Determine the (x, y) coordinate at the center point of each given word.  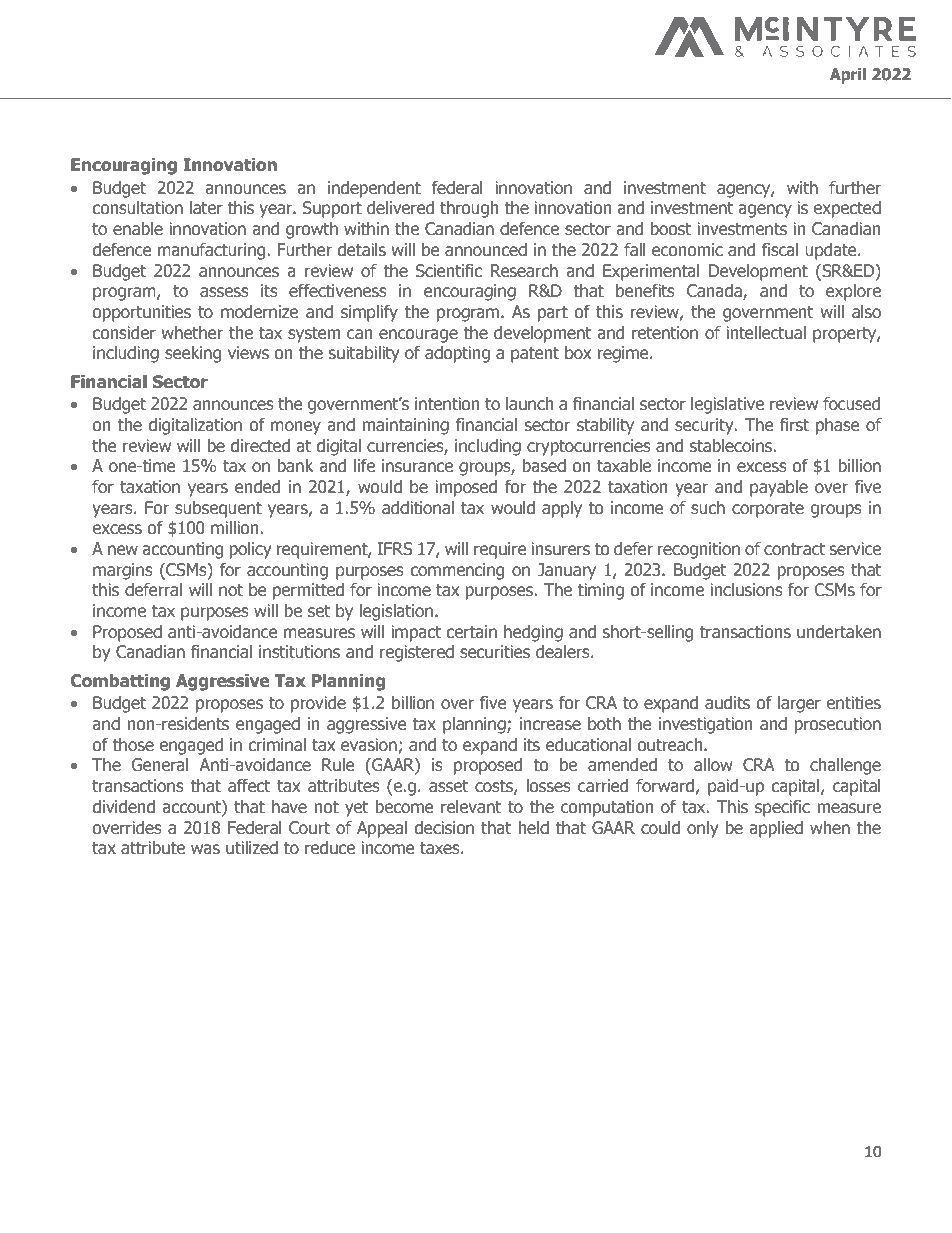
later (206, 208)
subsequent (218, 509)
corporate (768, 510)
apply (562, 509)
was (205, 849)
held (533, 828)
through (469, 209)
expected (847, 209)
